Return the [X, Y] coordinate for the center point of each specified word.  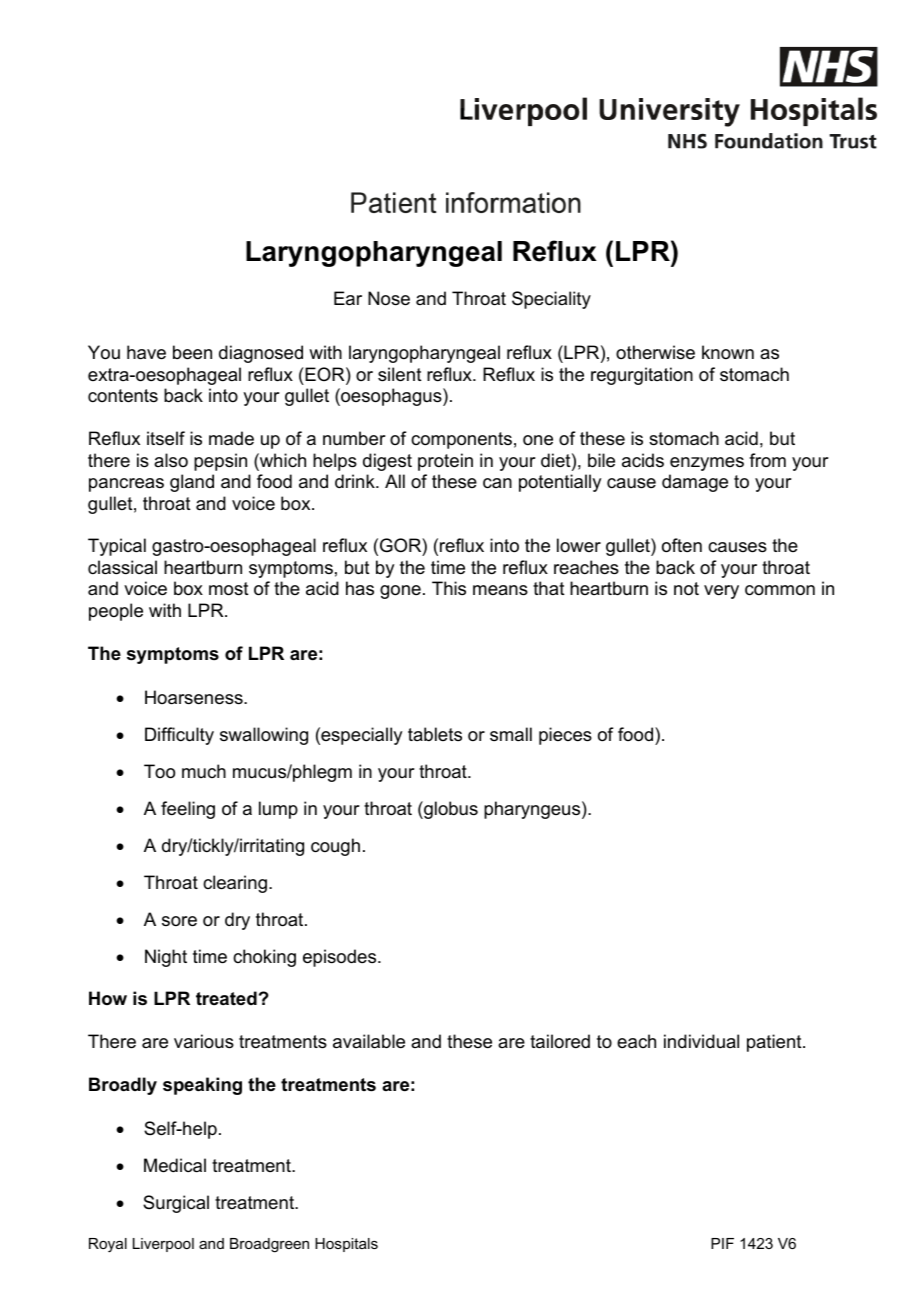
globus [450, 810]
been [192, 352]
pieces [565, 736]
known [728, 352]
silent [400, 374]
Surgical [176, 1204]
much [204, 771]
